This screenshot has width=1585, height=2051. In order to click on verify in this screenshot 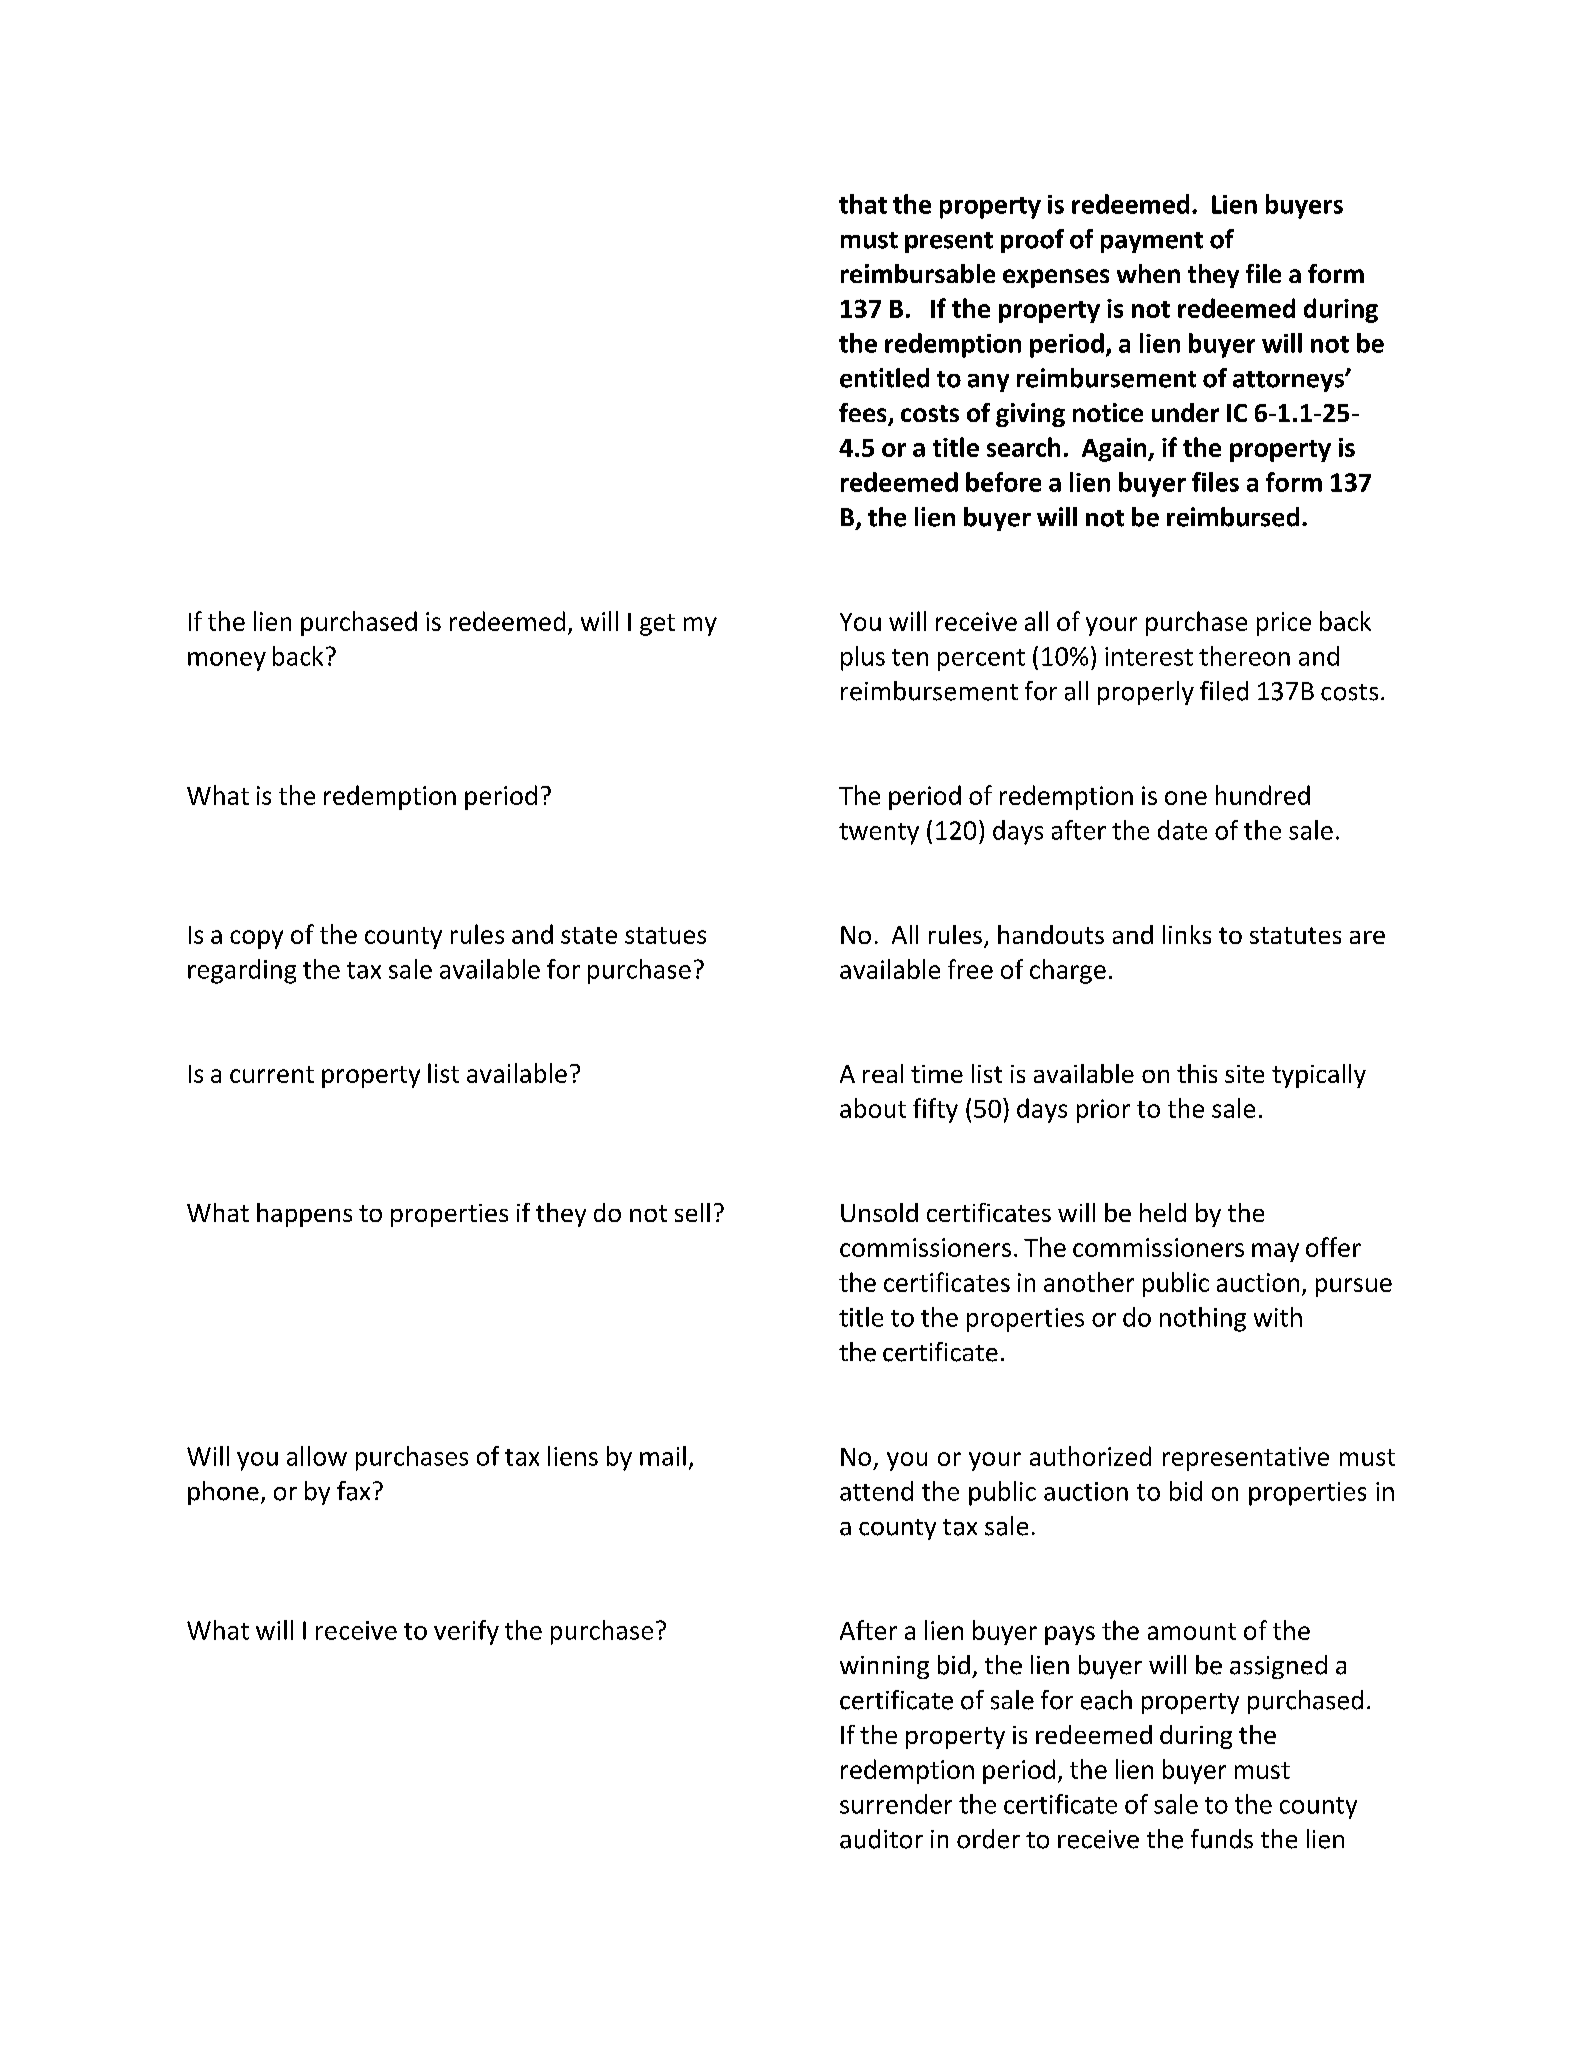, I will do `click(466, 1632)`.
